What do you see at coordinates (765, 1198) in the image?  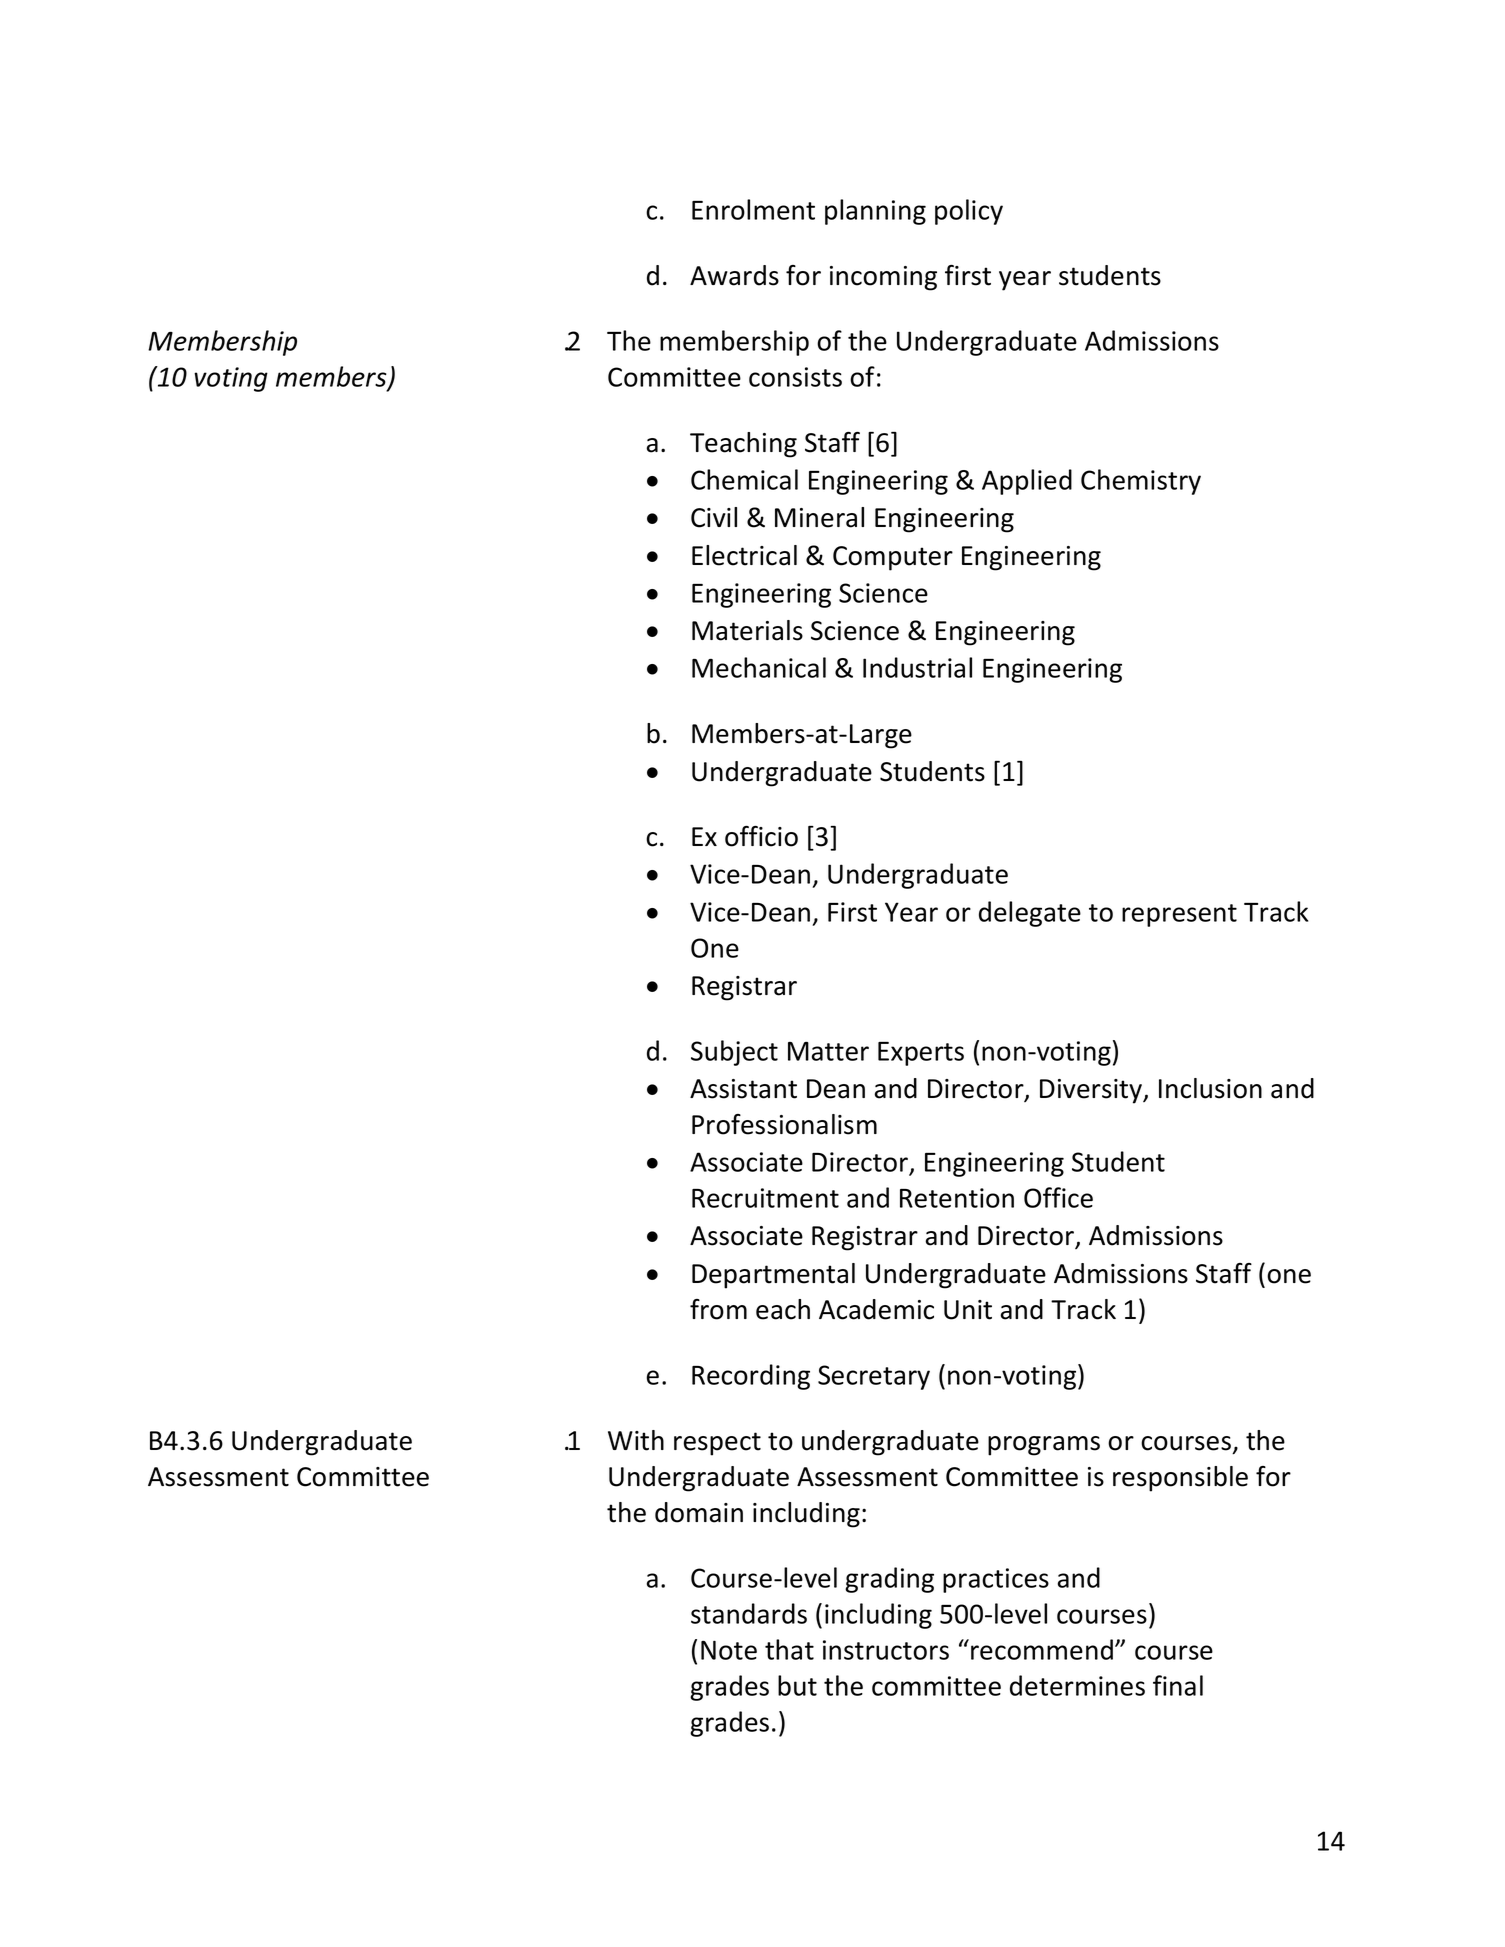 I see `Recruitment` at bounding box center [765, 1198].
